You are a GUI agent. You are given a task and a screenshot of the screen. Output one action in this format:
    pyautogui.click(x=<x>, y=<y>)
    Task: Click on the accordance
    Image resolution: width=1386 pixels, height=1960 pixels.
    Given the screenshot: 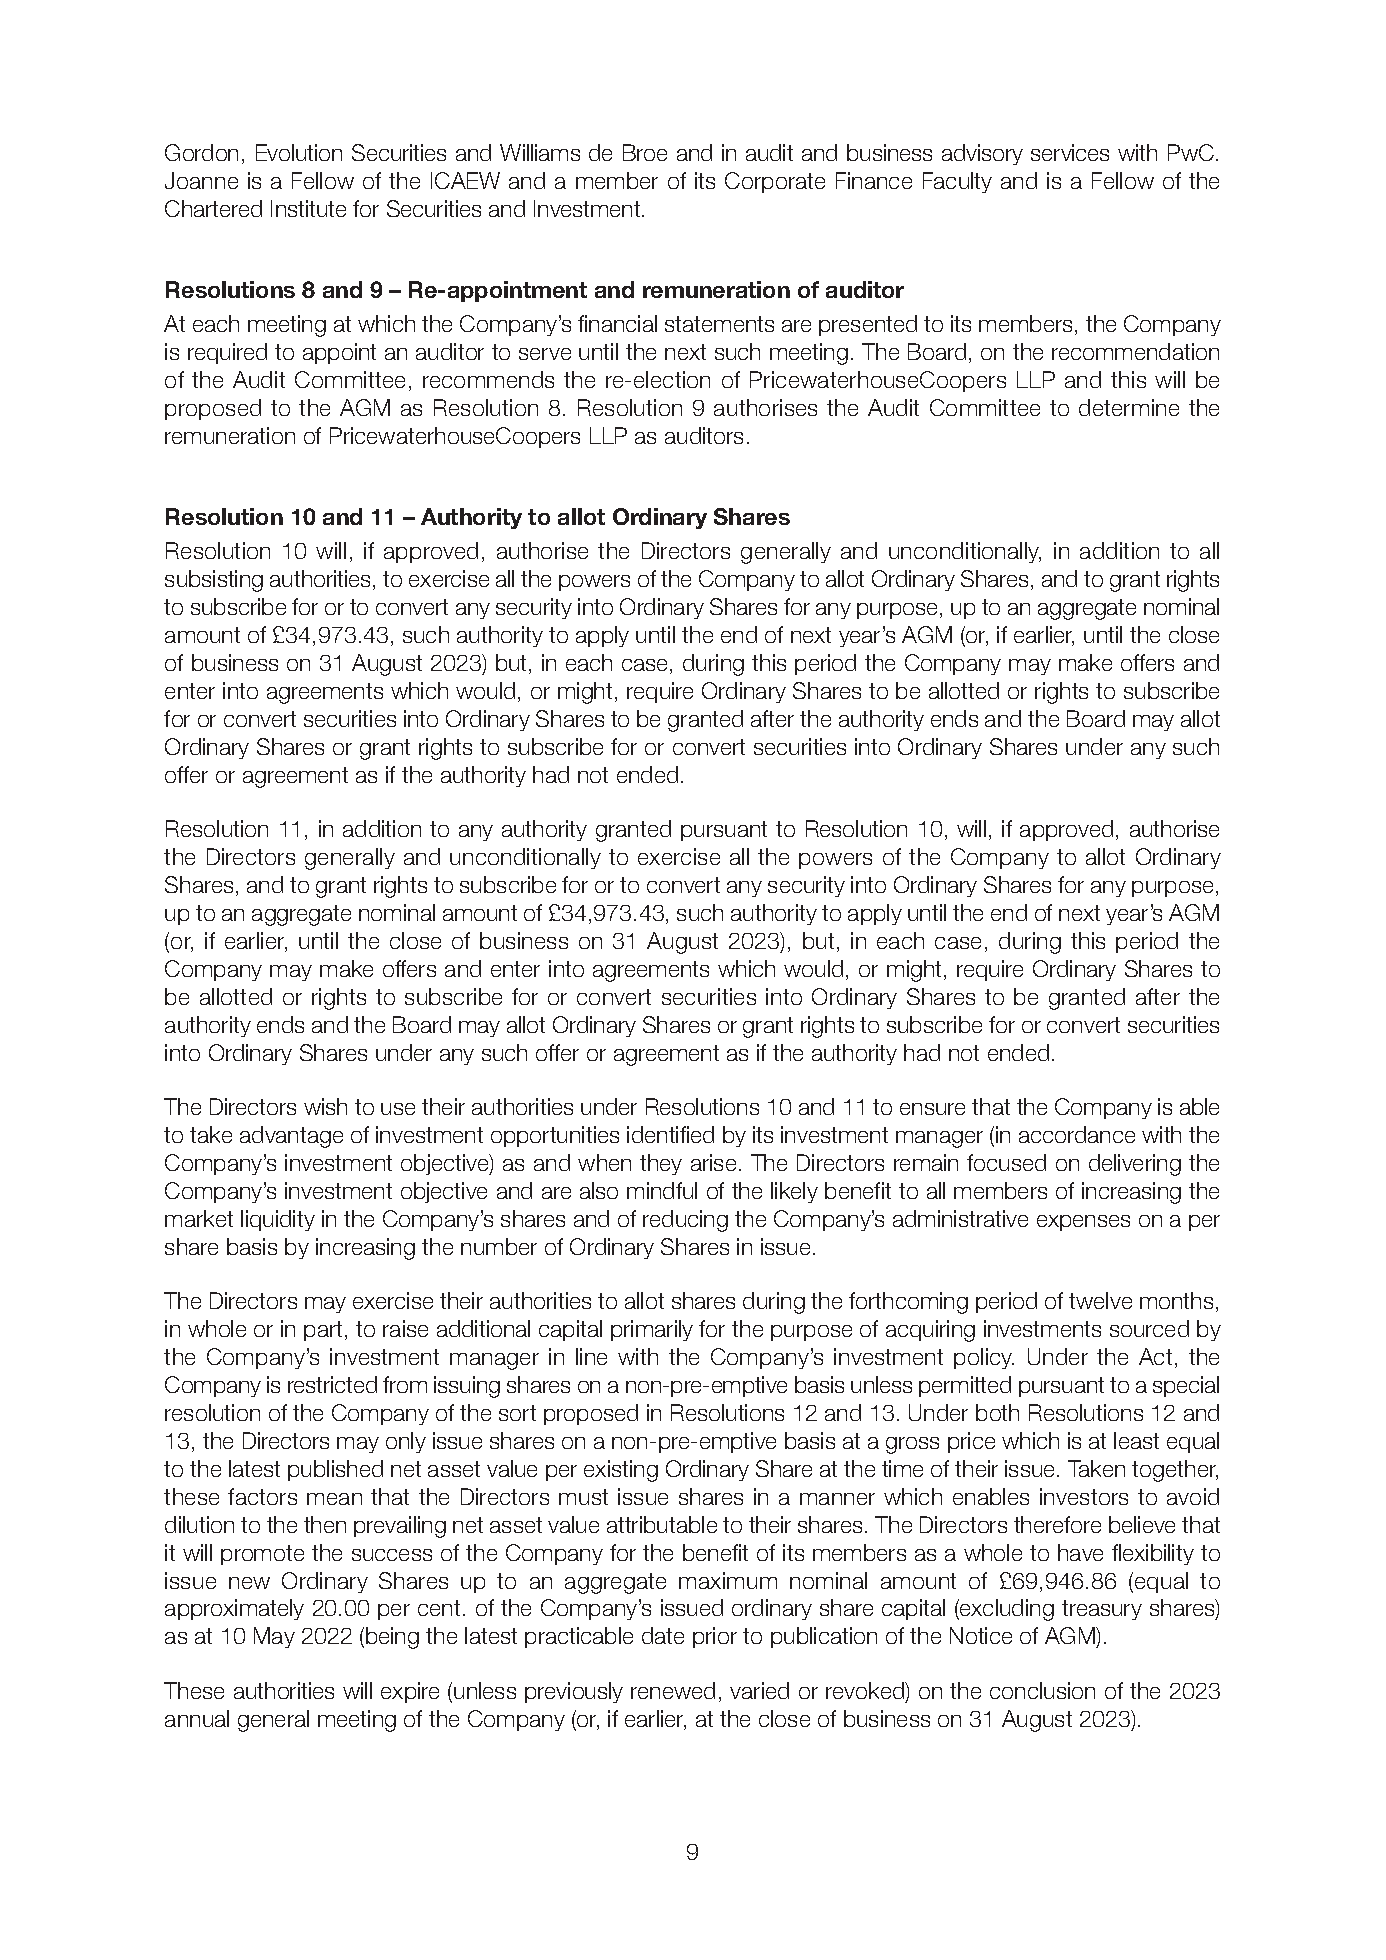 What is the action you would take?
    pyautogui.click(x=1077, y=1134)
